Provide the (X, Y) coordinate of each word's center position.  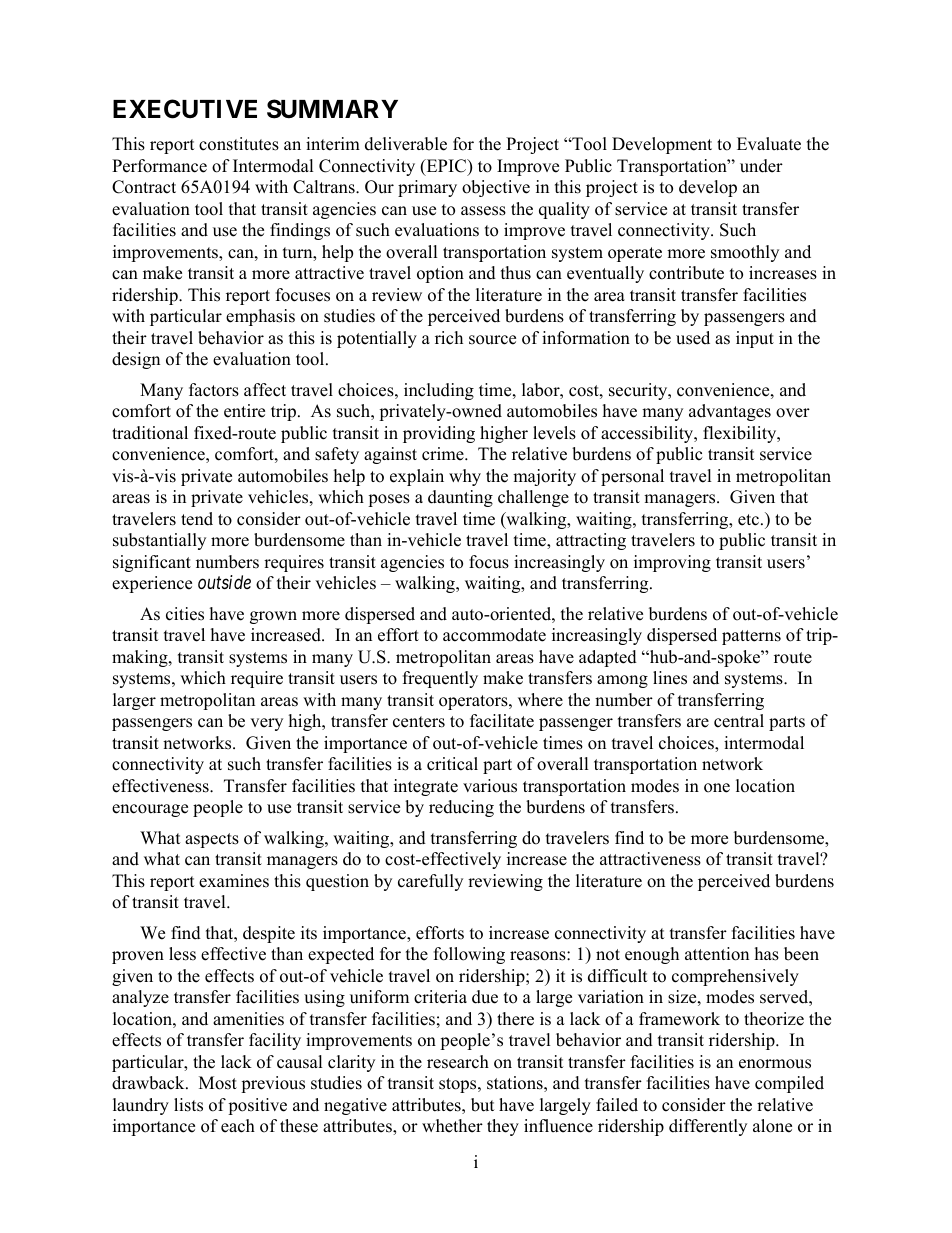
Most (218, 1083)
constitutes (239, 144)
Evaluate (769, 144)
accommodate (494, 635)
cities (185, 614)
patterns (751, 637)
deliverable (406, 144)
